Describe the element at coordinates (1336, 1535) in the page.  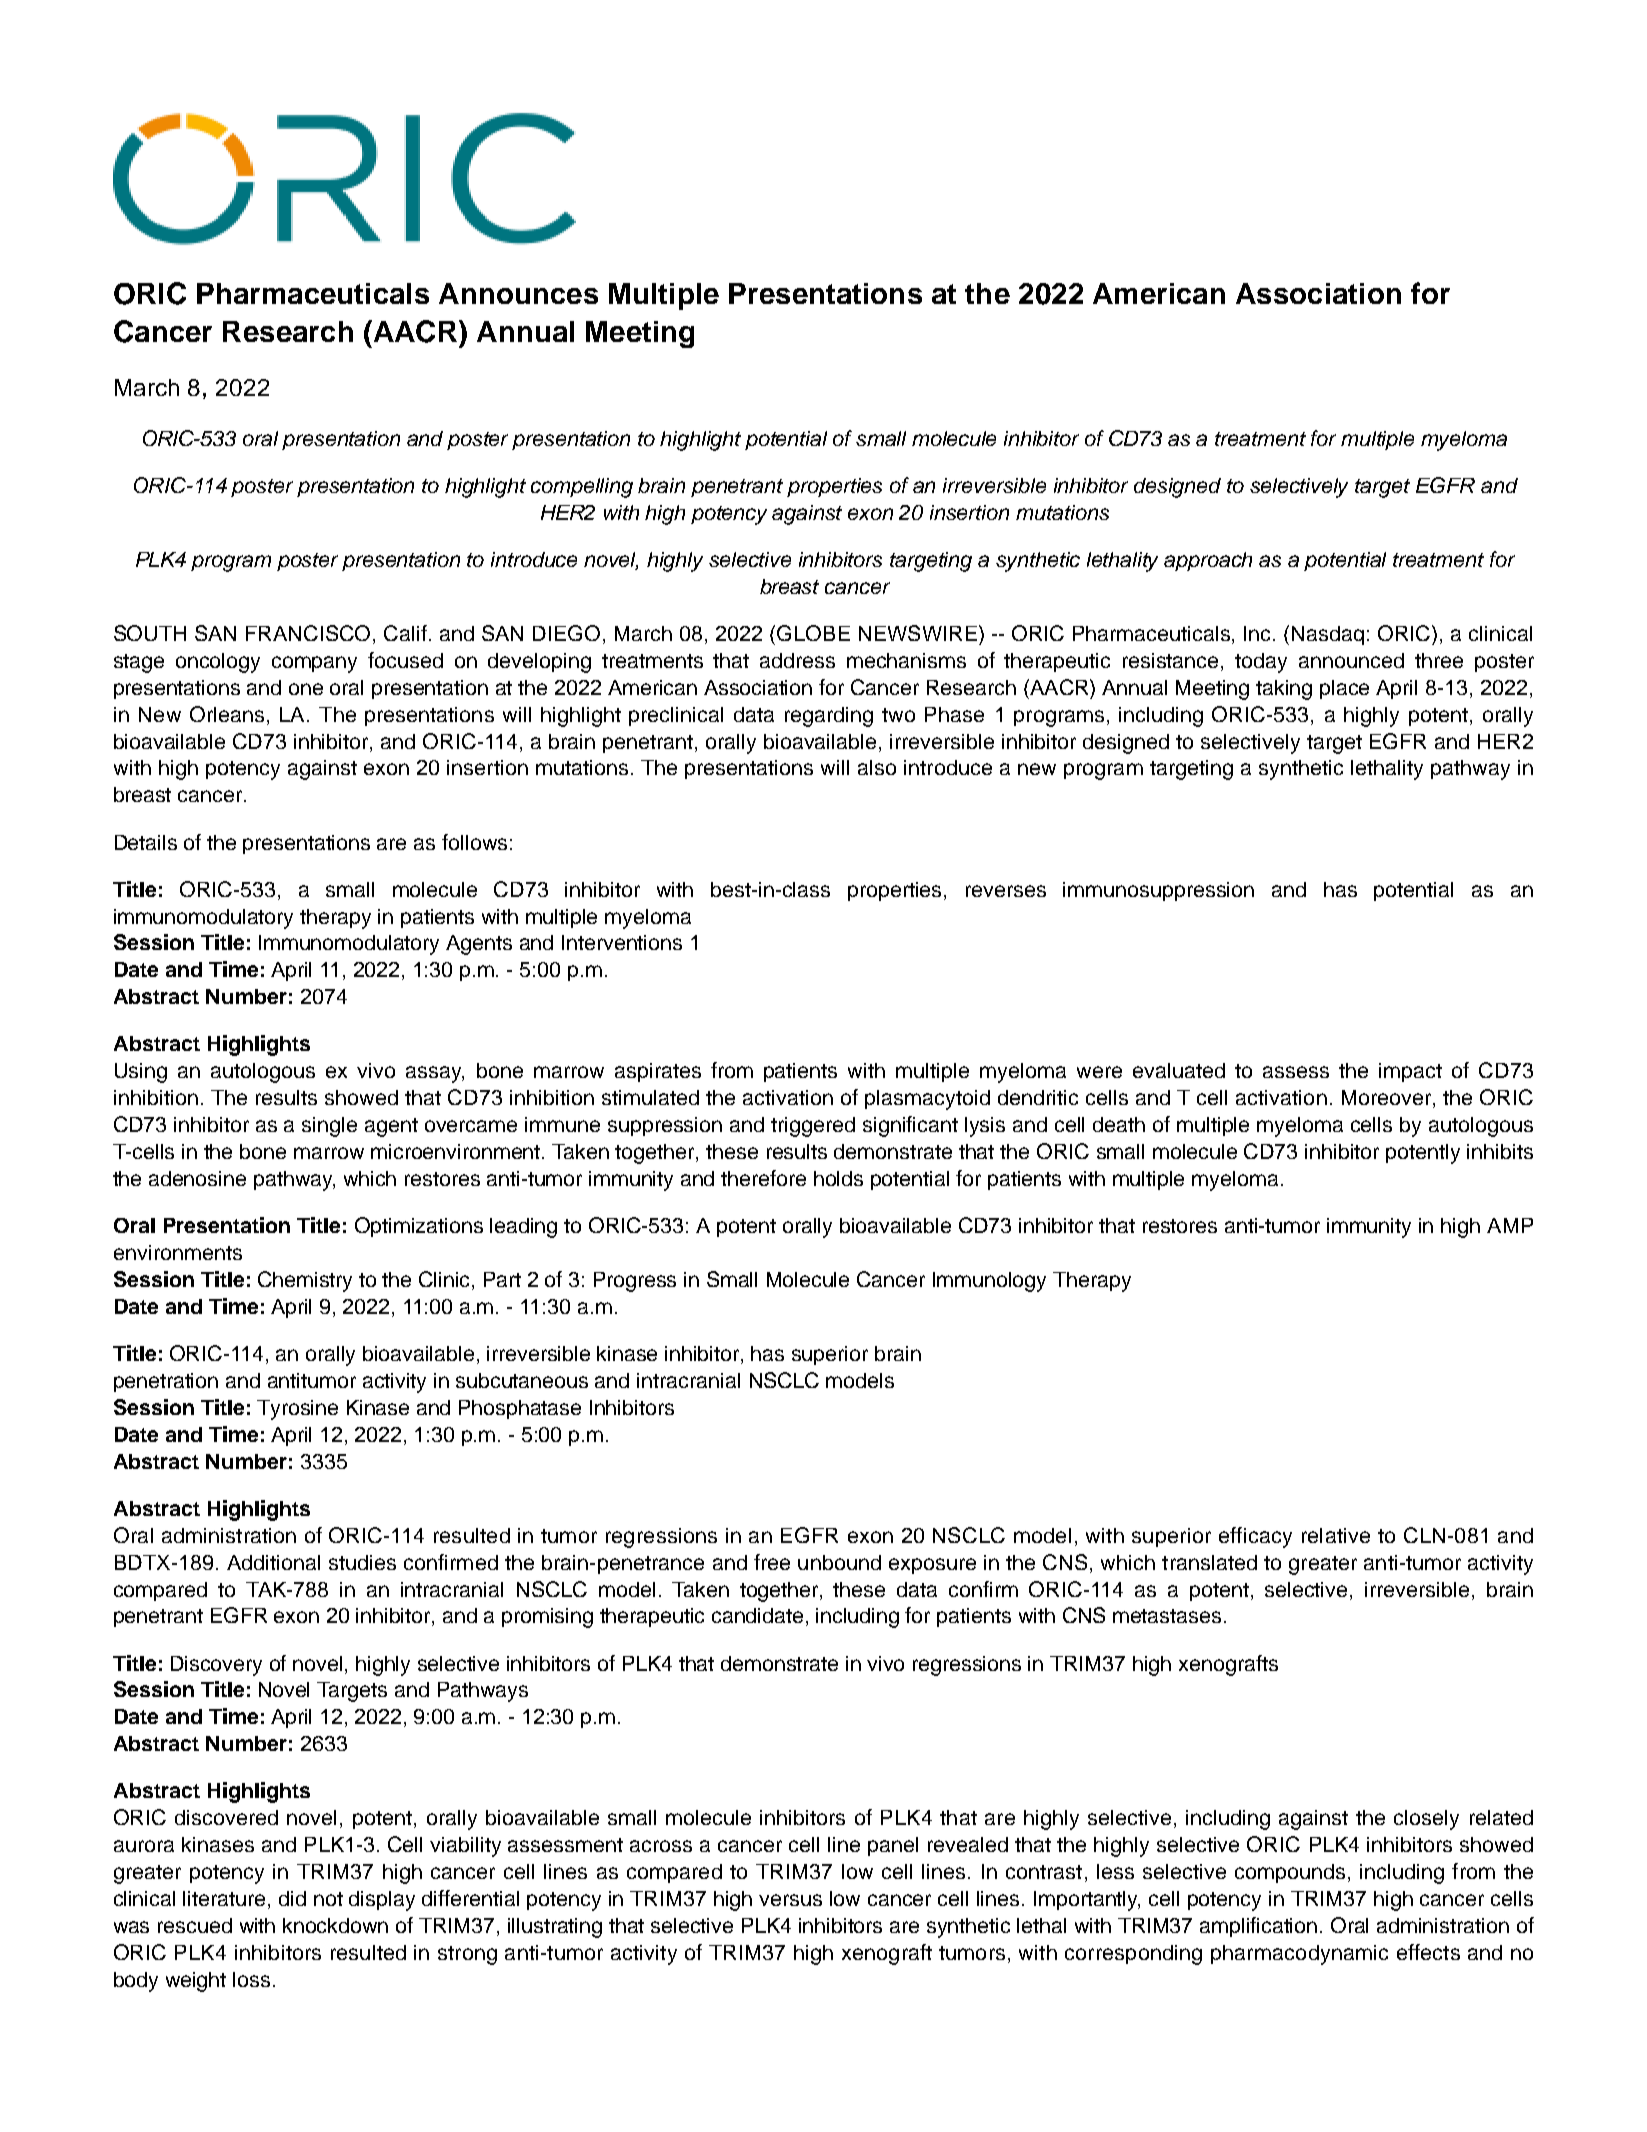
I see `relative` at that location.
